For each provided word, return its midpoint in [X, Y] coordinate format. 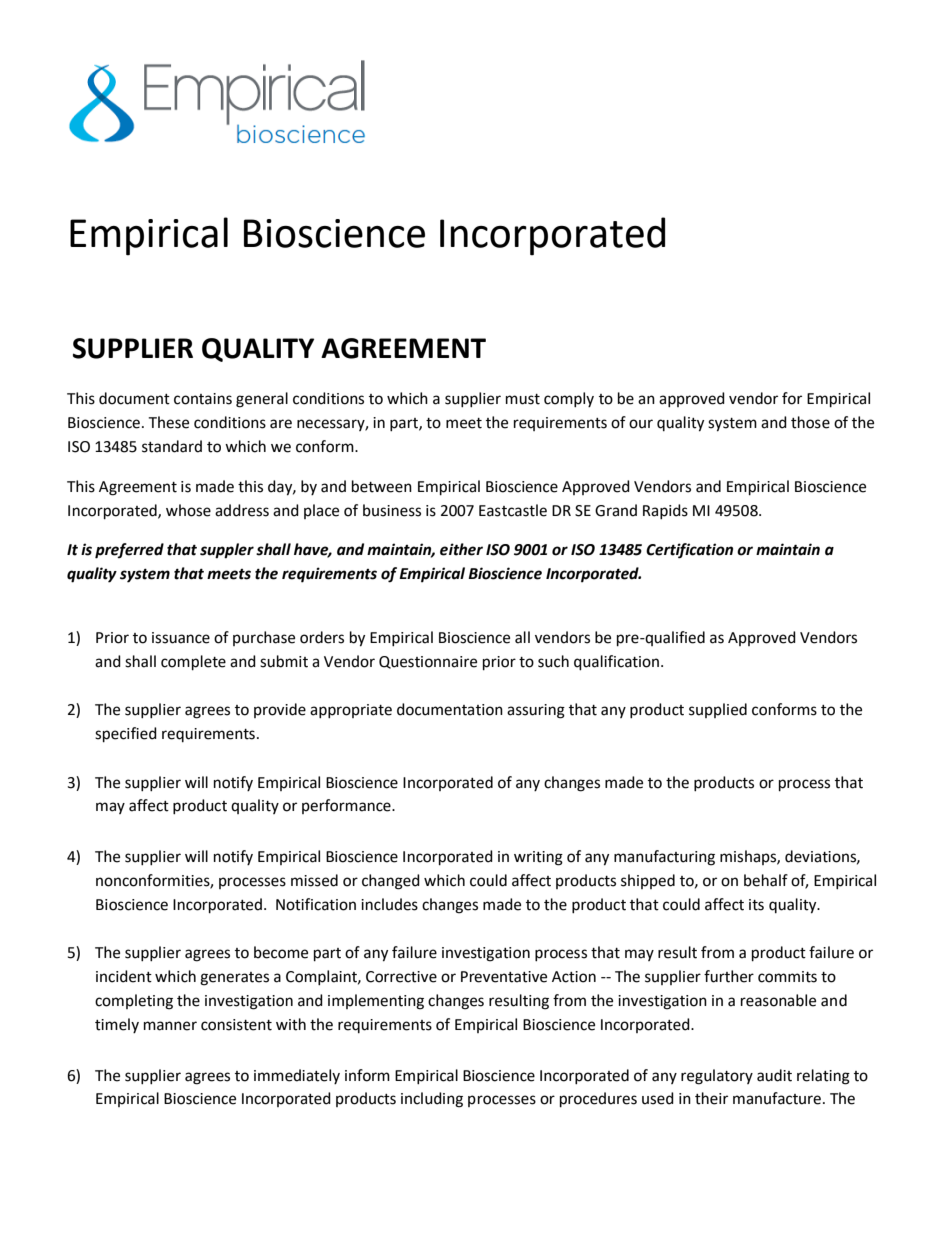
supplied [718, 710]
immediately [297, 1076]
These [168, 422]
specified [126, 735]
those [810, 422]
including [432, 1100]
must [523, 399]
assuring [536, 711]
